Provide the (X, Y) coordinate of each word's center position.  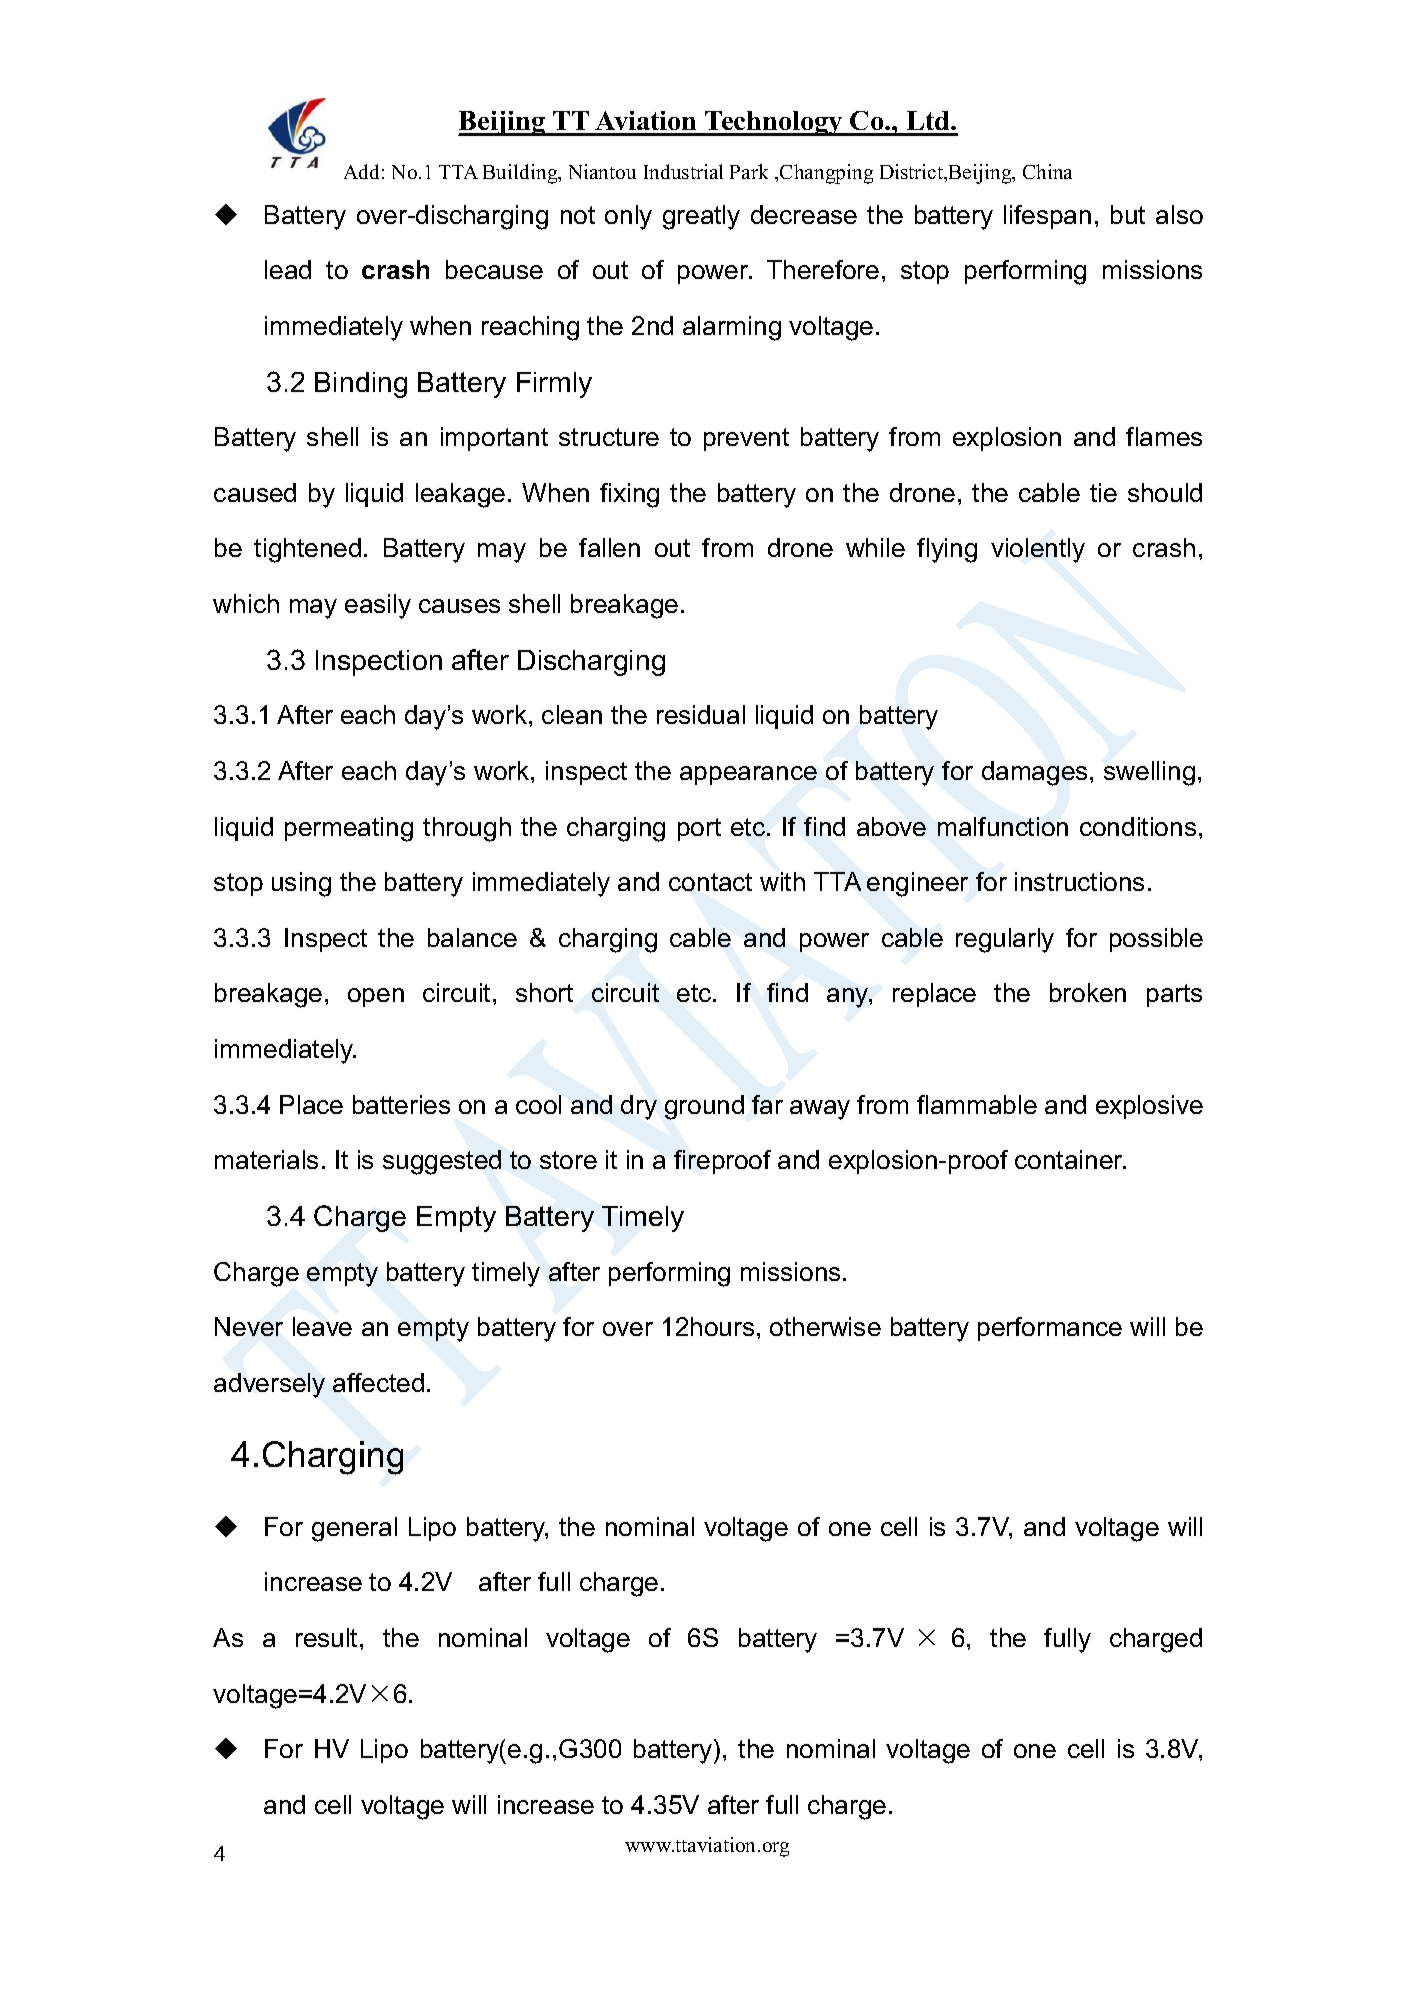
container (1070, 1159)
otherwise (825, 1326)
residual (701, 714)
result (326, 1637)
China (1047, 171)
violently (1038, 550)
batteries (401, 1104)
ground (704, 1107)
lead (288, 269)
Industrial (683, 171)
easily (378, 606)
